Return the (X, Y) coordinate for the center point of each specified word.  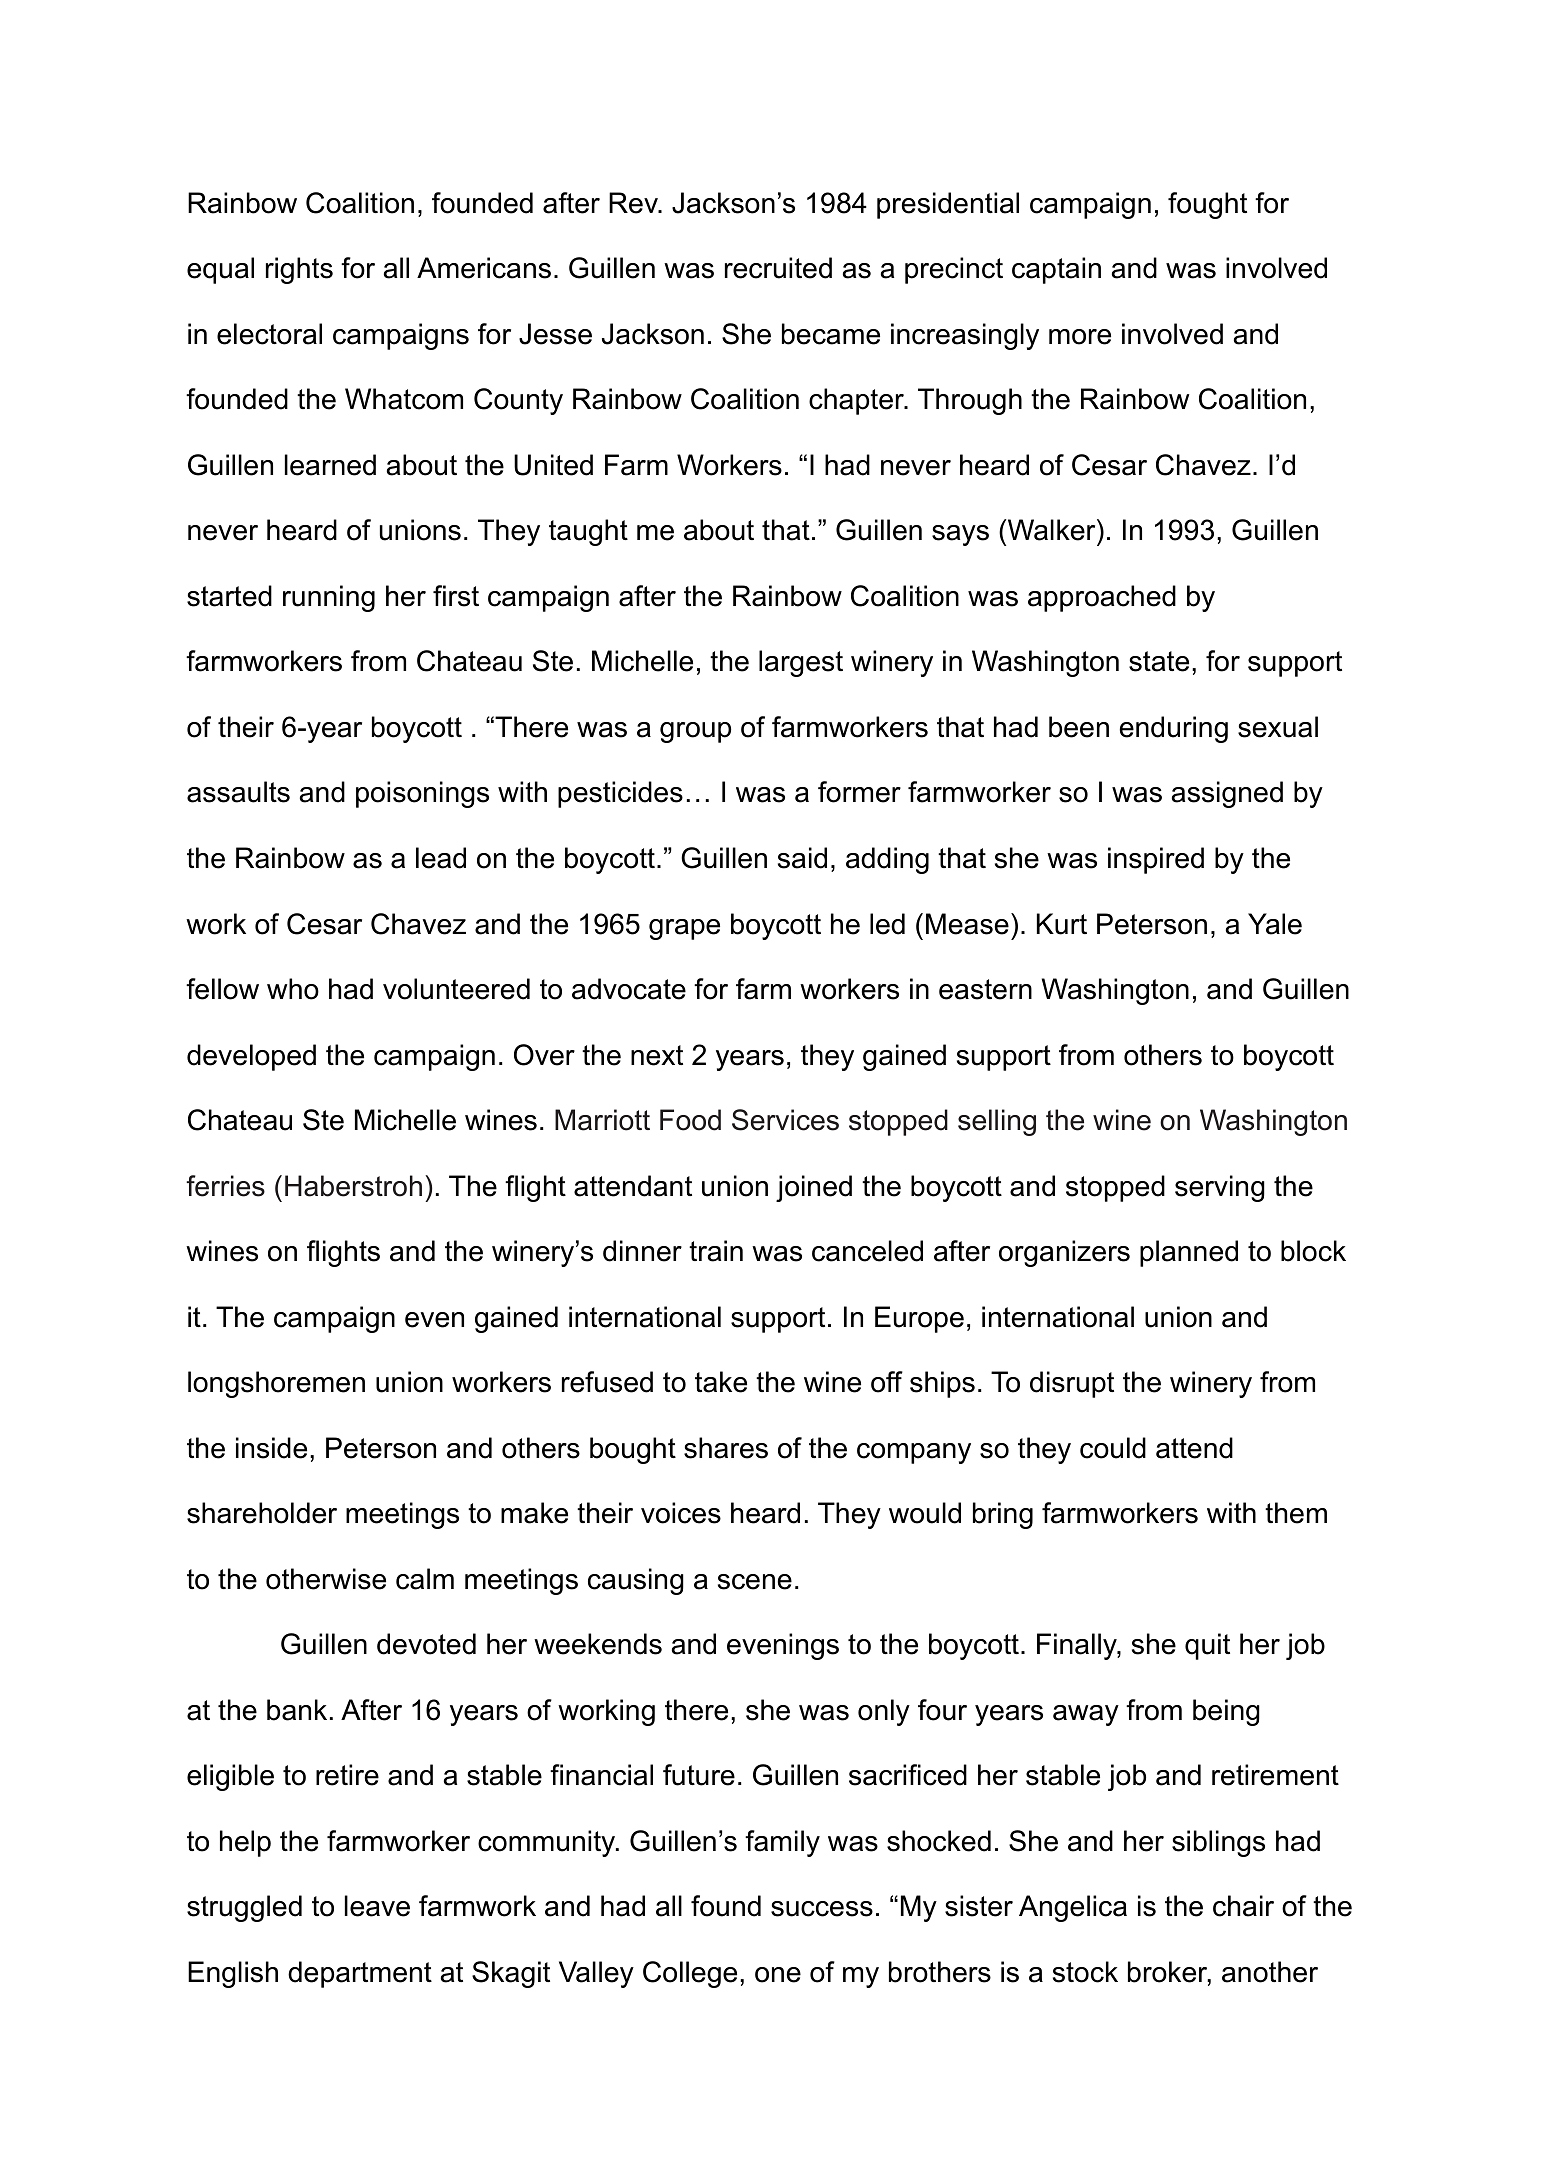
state (1159, 661)
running (329, 598)
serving (1220, 1188)
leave (377, 1906)
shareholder (262, 1513)
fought (1207, 205)
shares (726, 1448)
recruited (778, 268)
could (1113, 1448)
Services (785, 1120)
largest (801, 663)
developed (251, 1057)
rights (299, 270)
